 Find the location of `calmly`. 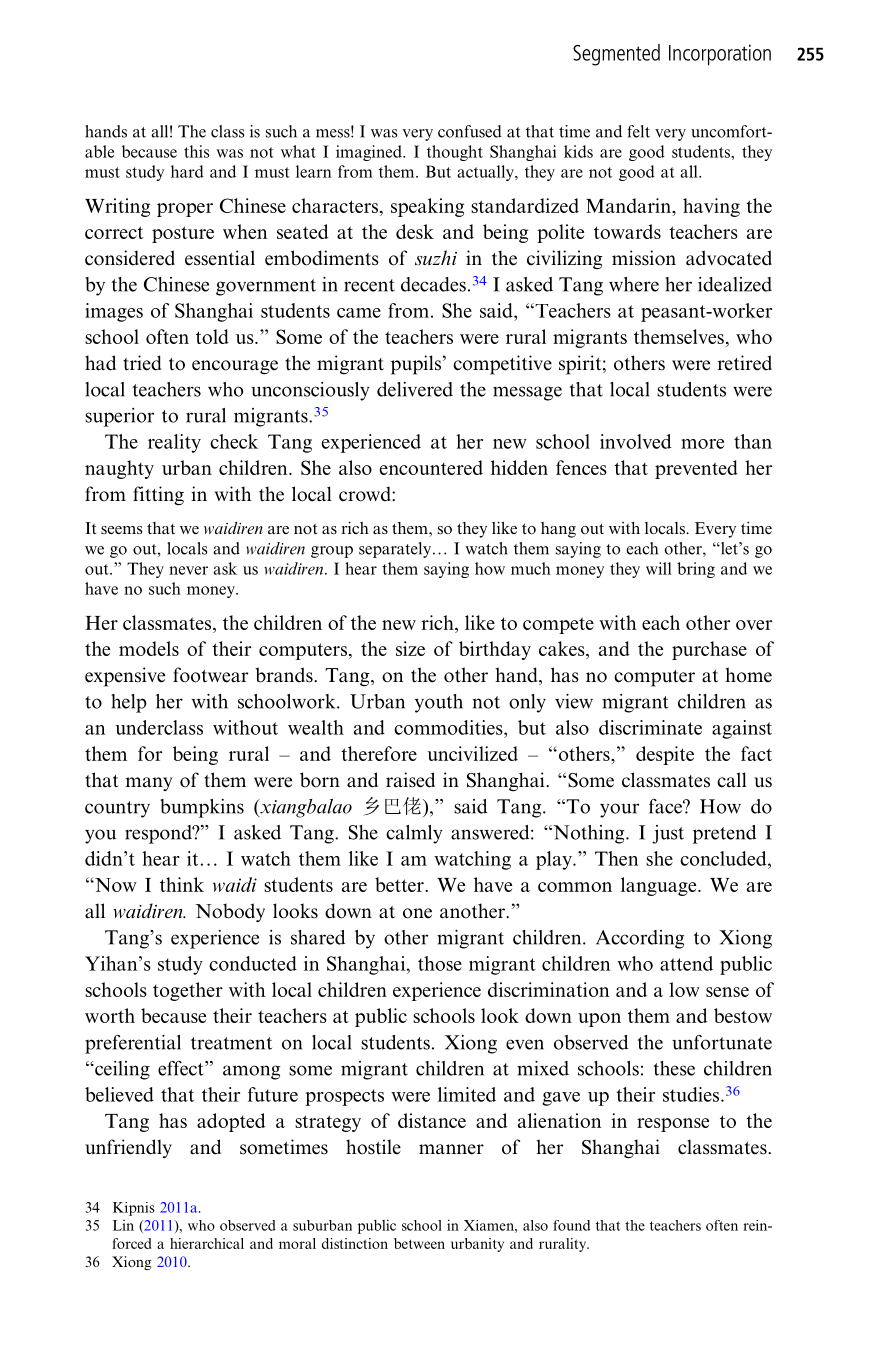

calmly is located at coordinates (414, 834).
